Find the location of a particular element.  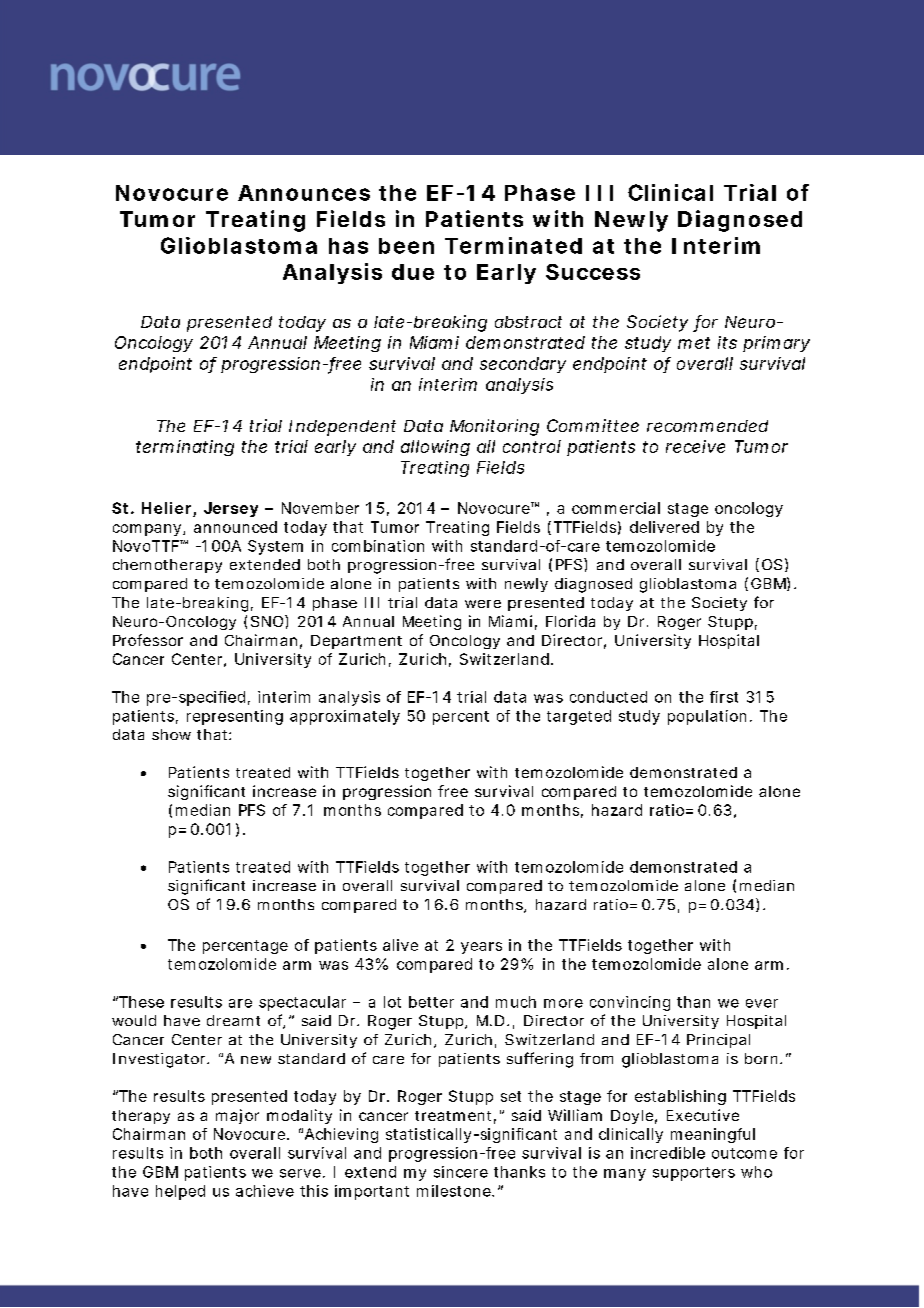

show is located at coordinates (171, 734).
